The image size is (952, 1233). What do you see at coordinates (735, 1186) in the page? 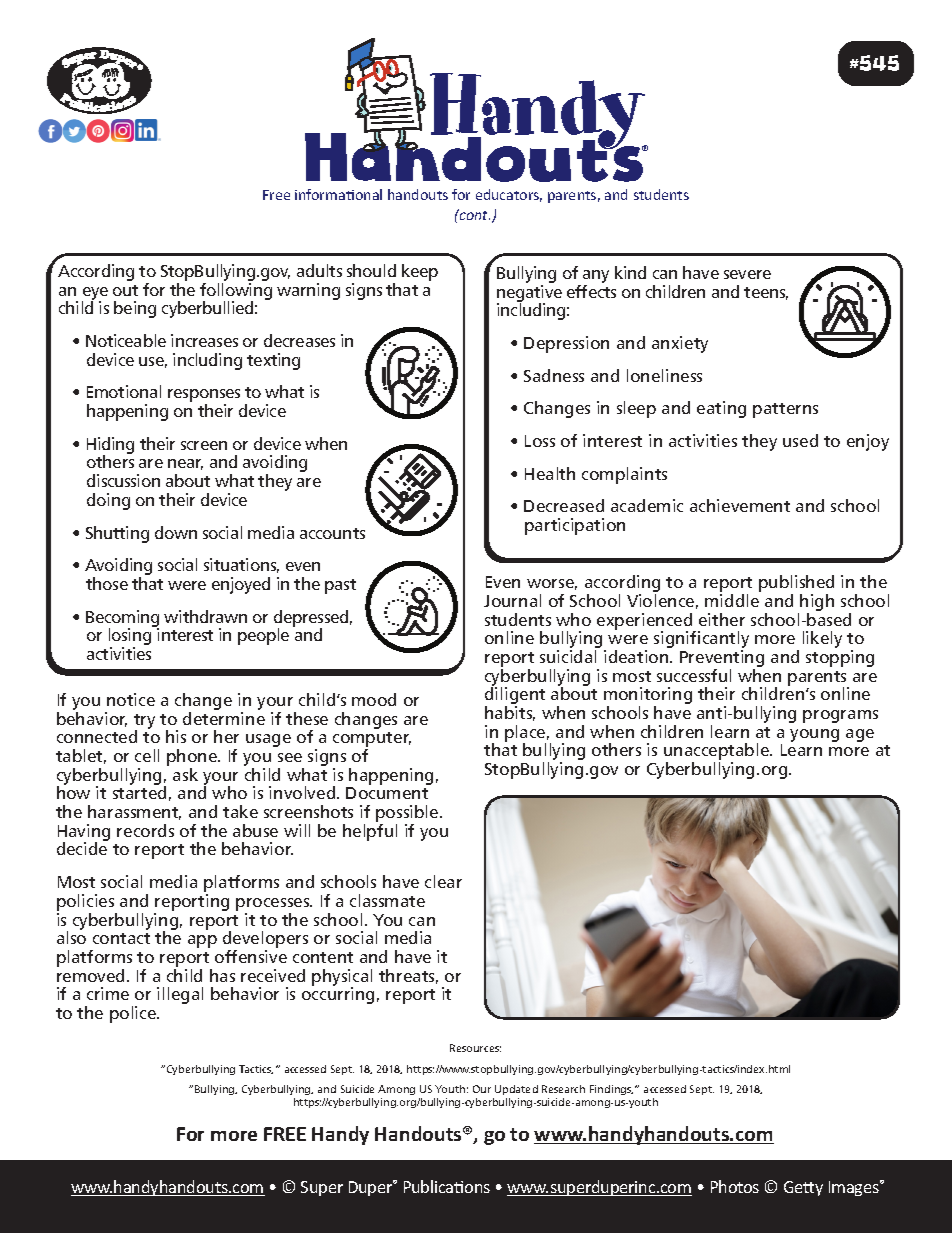
I see `Photos` at bounding box center [735, 1186].
